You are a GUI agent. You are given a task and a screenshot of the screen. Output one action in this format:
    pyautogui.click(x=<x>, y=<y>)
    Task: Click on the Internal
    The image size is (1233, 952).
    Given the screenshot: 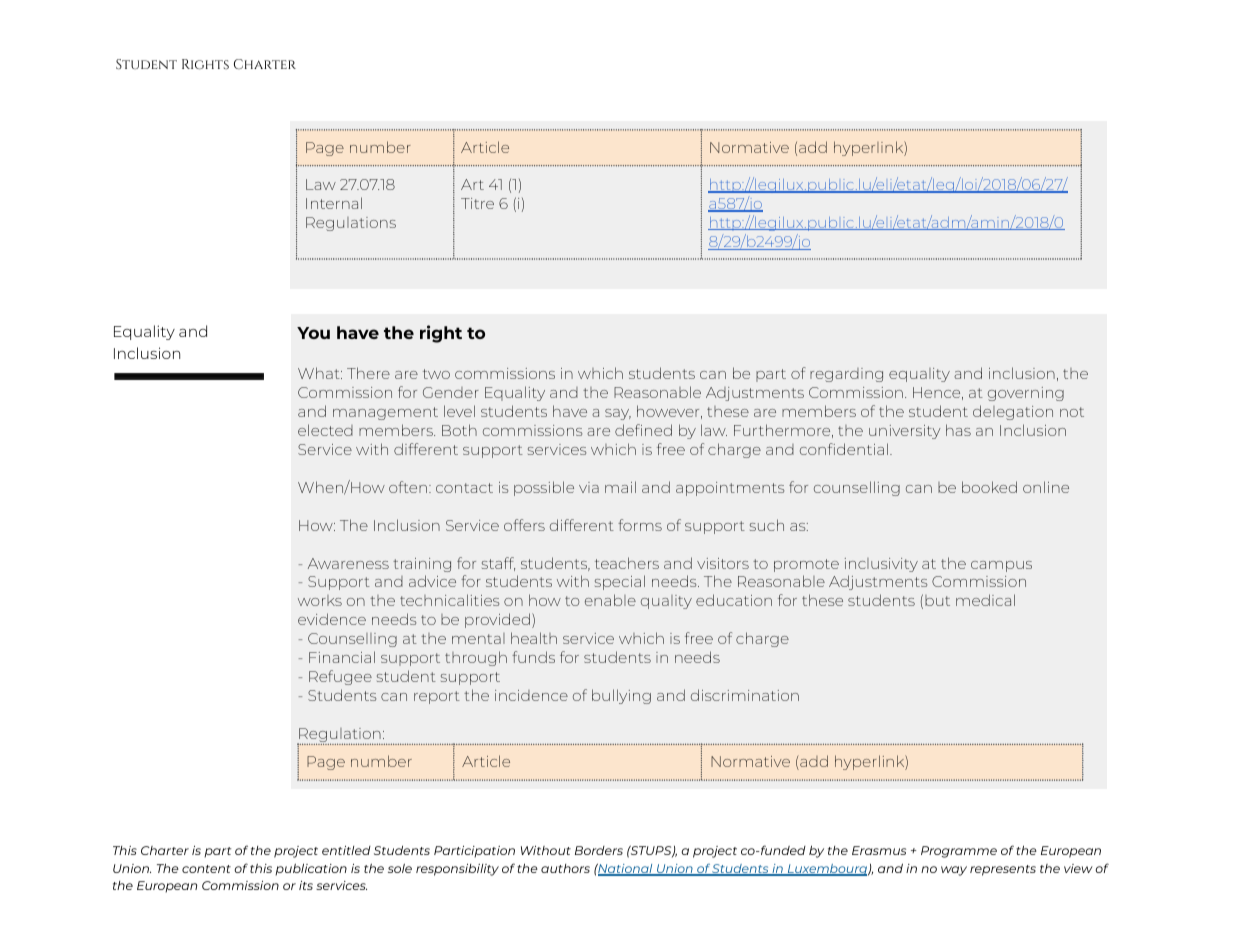 What is the action you would take?
    pyautogui.click(x=334, y=203)
